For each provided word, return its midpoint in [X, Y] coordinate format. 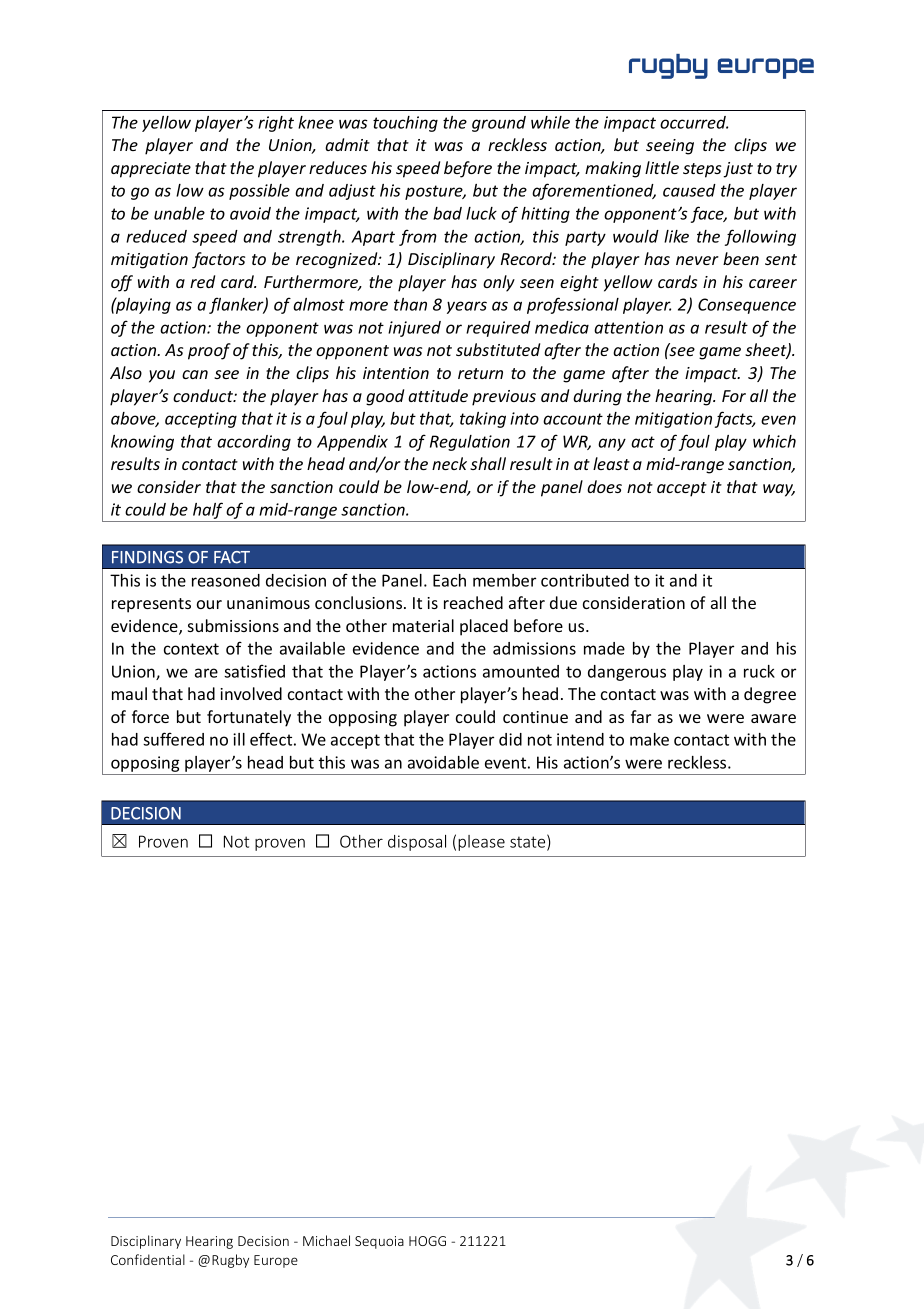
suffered [173, 739]
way [779, 490]
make [649, 739]
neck [449, 463]
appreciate [151, 170]
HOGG [427, 1241]
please [481, 843]
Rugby [230, 1261]
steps [702, 170]
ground [499, 124]
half [208, 512]
